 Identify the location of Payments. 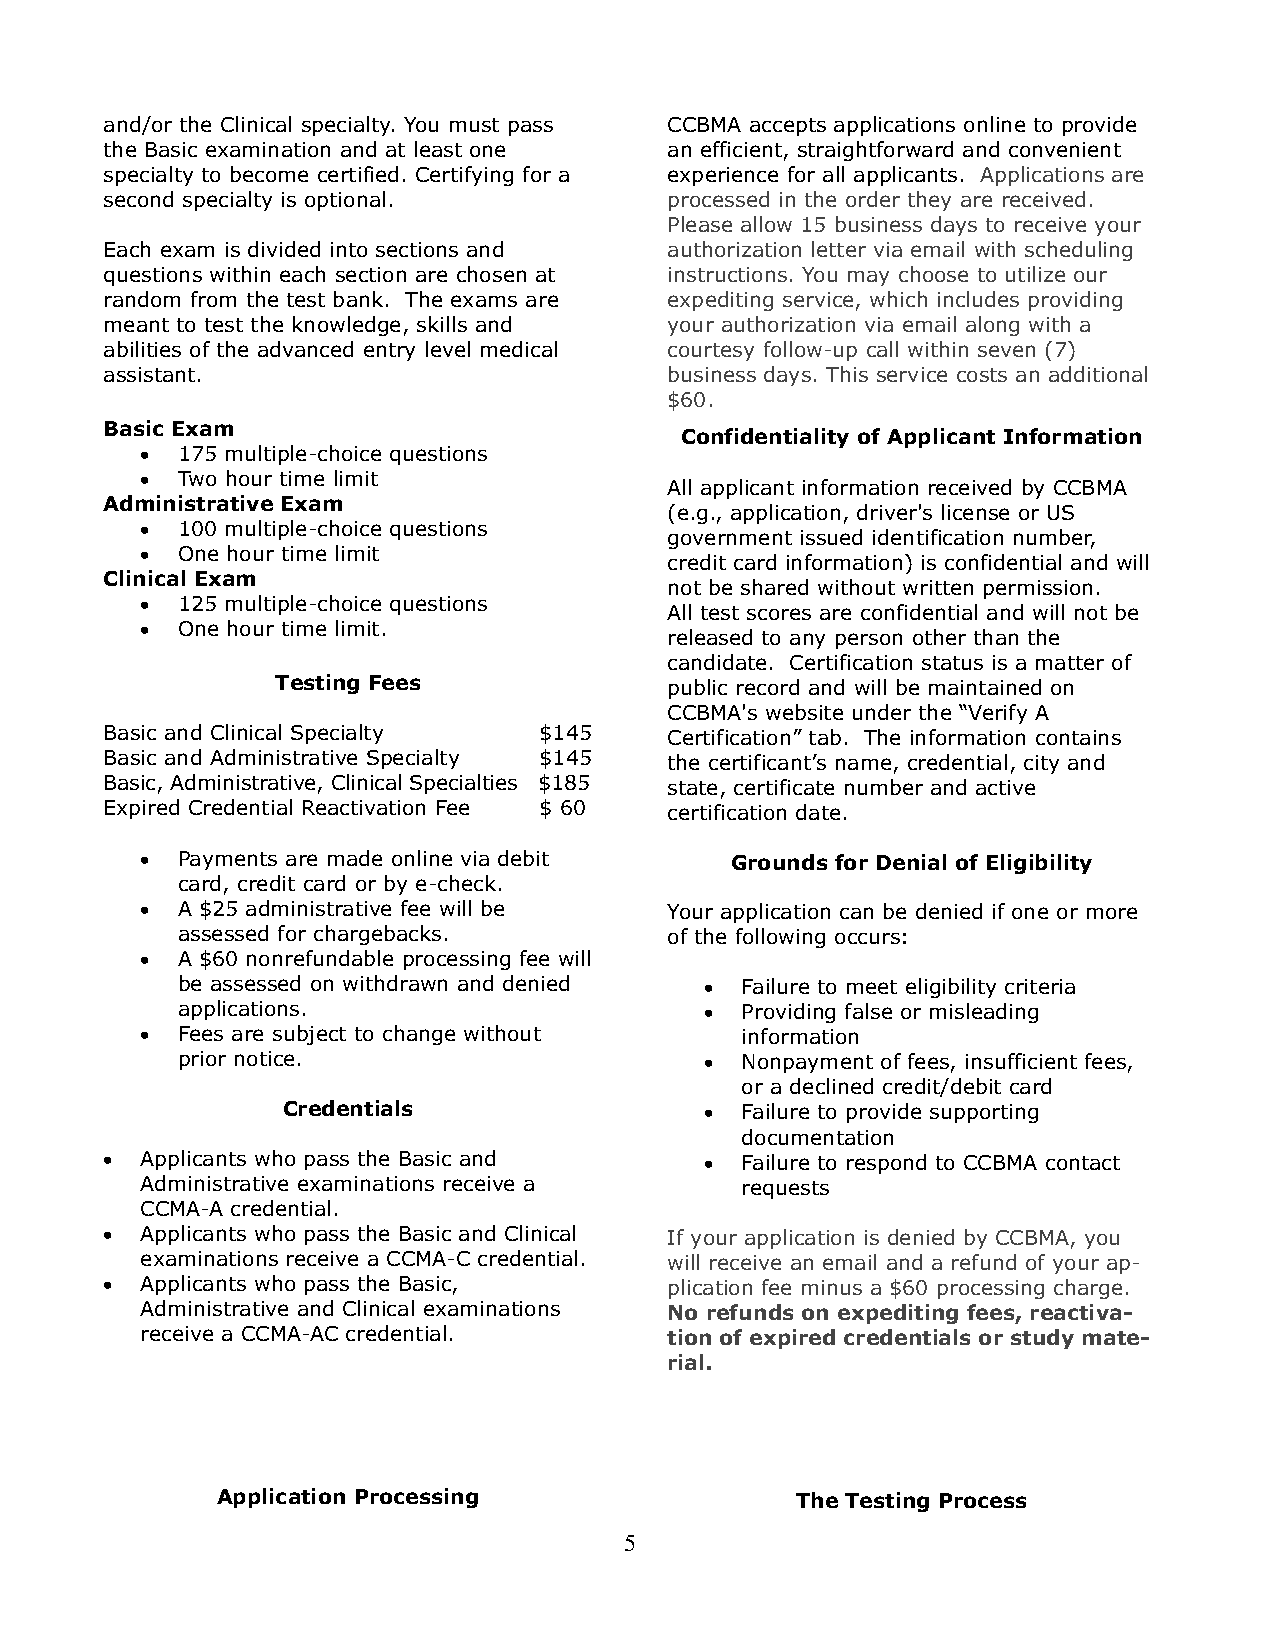
(228, 860).
